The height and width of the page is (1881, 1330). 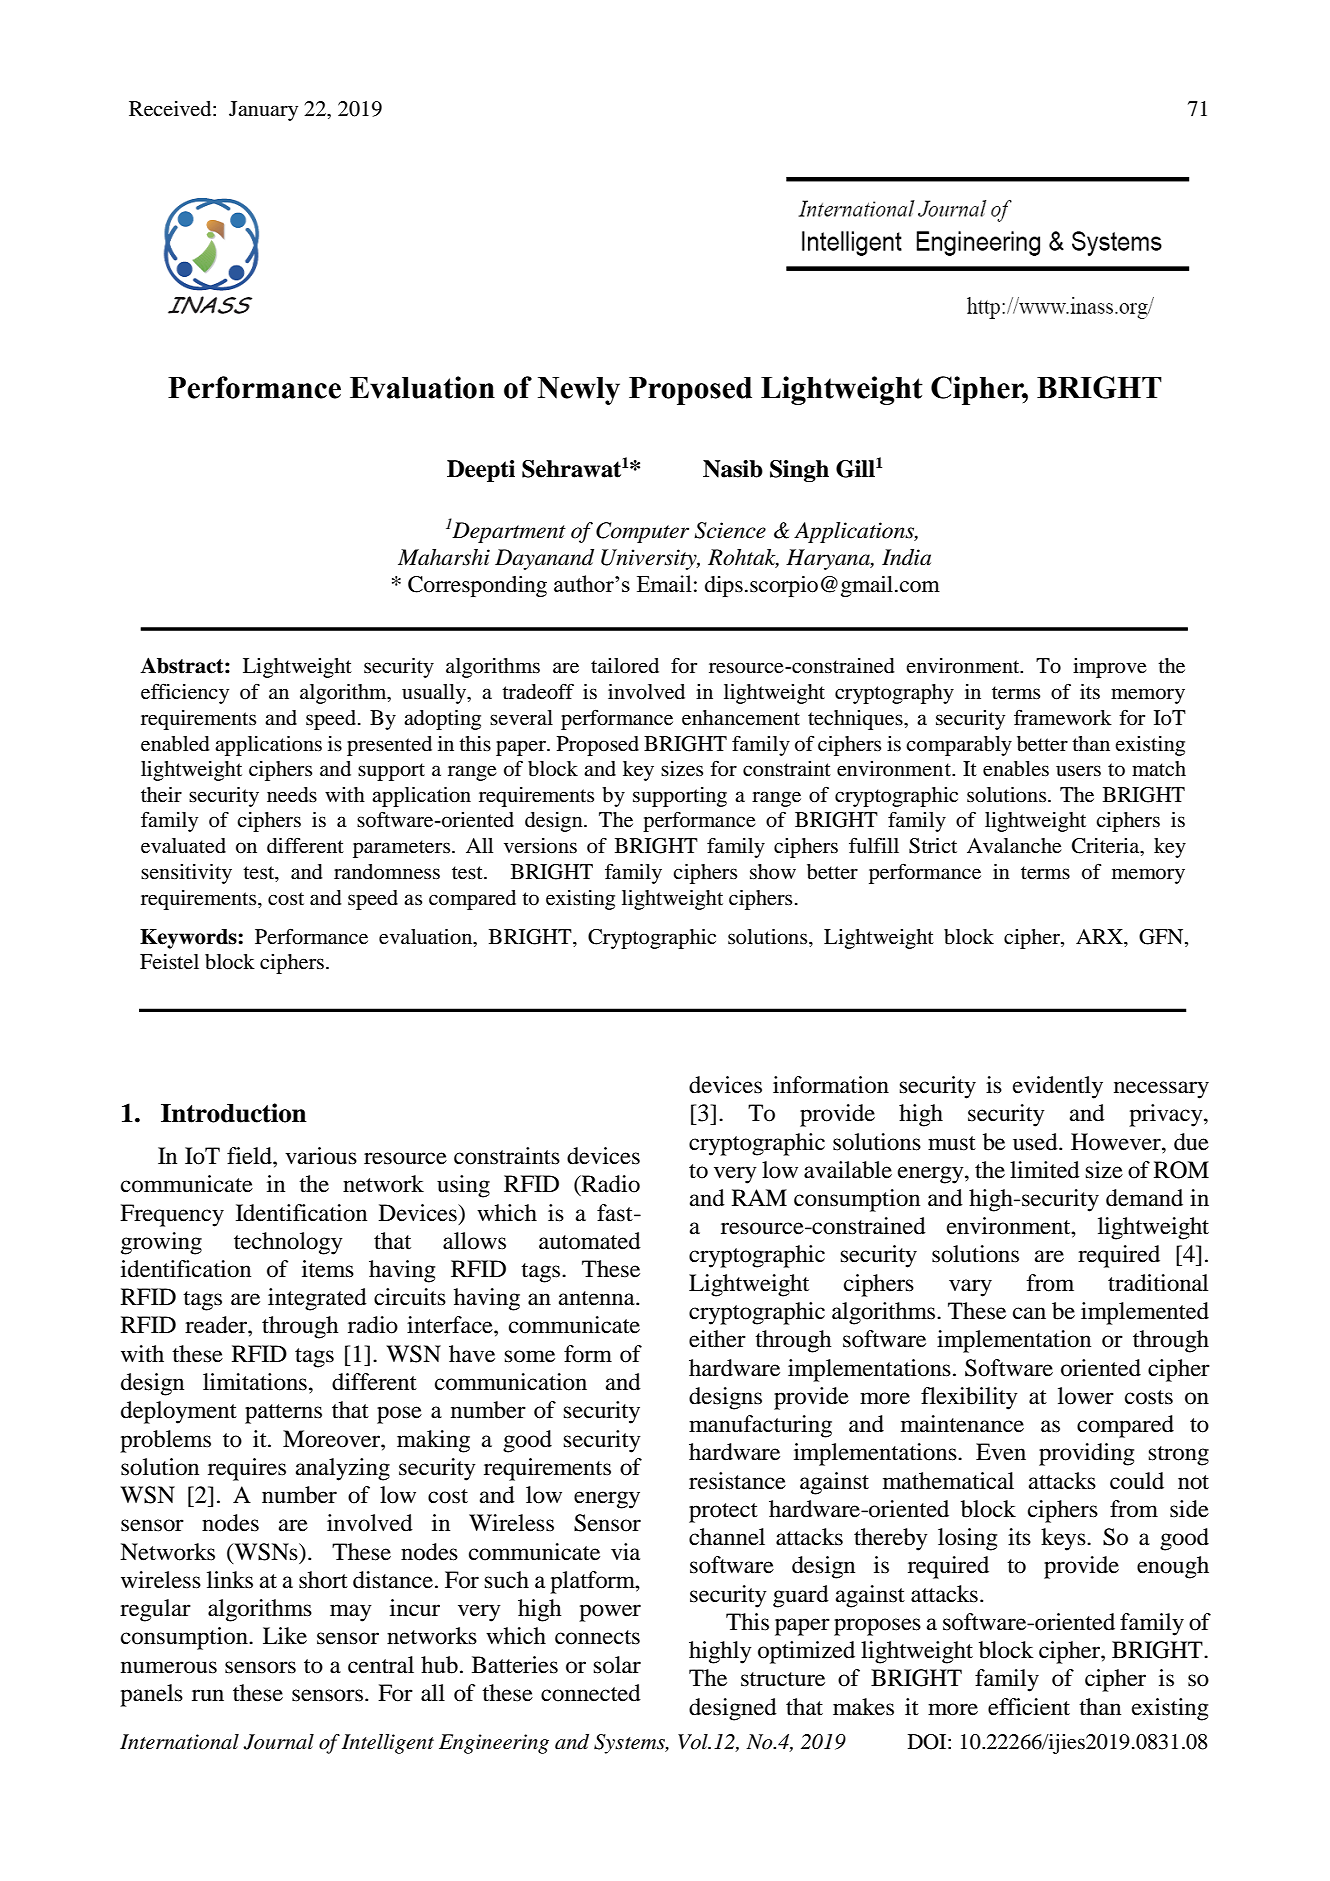 What do you see at coordinates (444, 557) in the page?
I see `Maharshi` at bounding box center [444, 557].
